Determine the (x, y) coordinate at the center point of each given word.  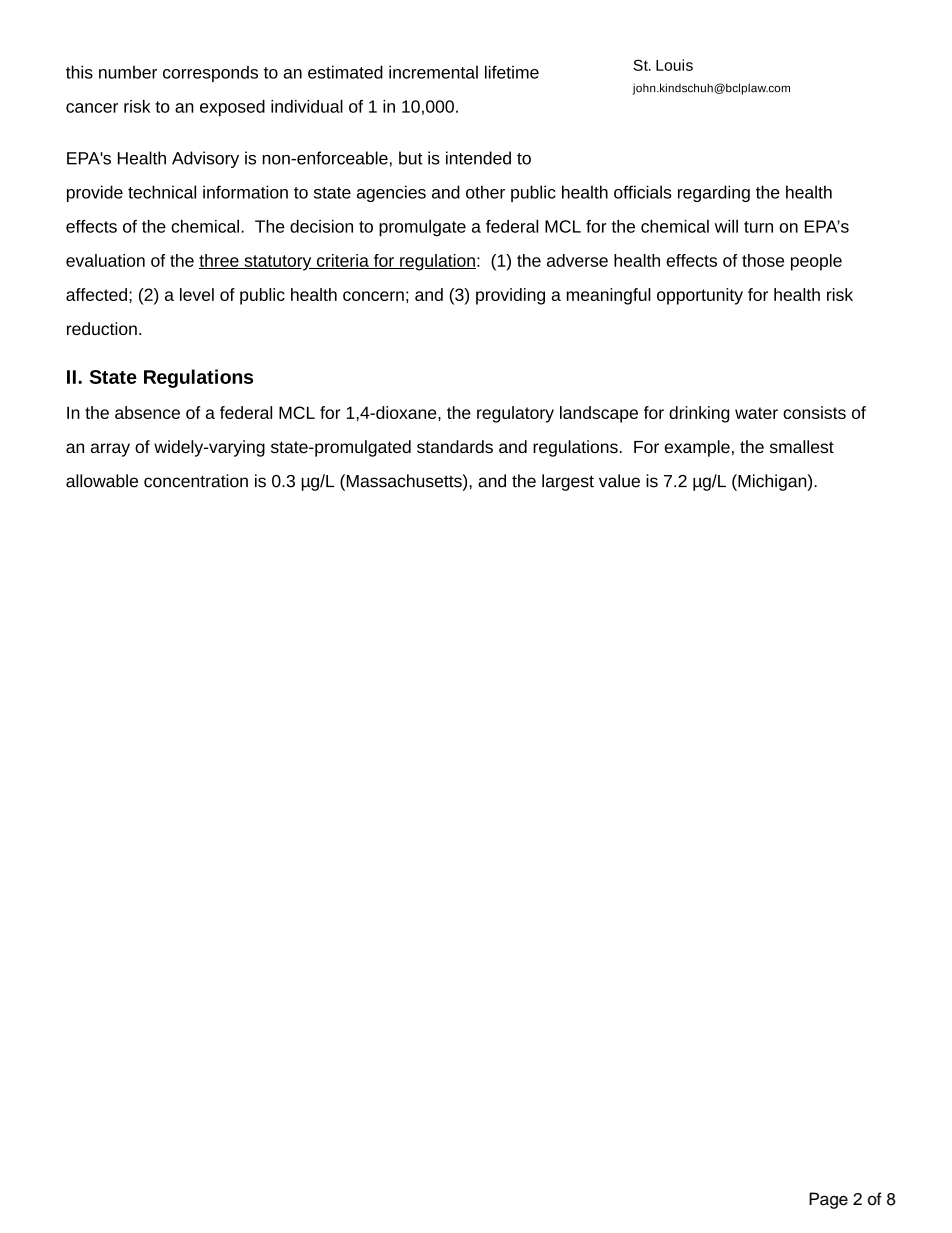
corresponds (210, 73)
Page (828, 1200)
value (619, 481)
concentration (196, 481)
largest (568, 482)
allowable (102, 481)
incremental (433, 72)
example (697, 448)
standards (455, 446)
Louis (674, 65)
